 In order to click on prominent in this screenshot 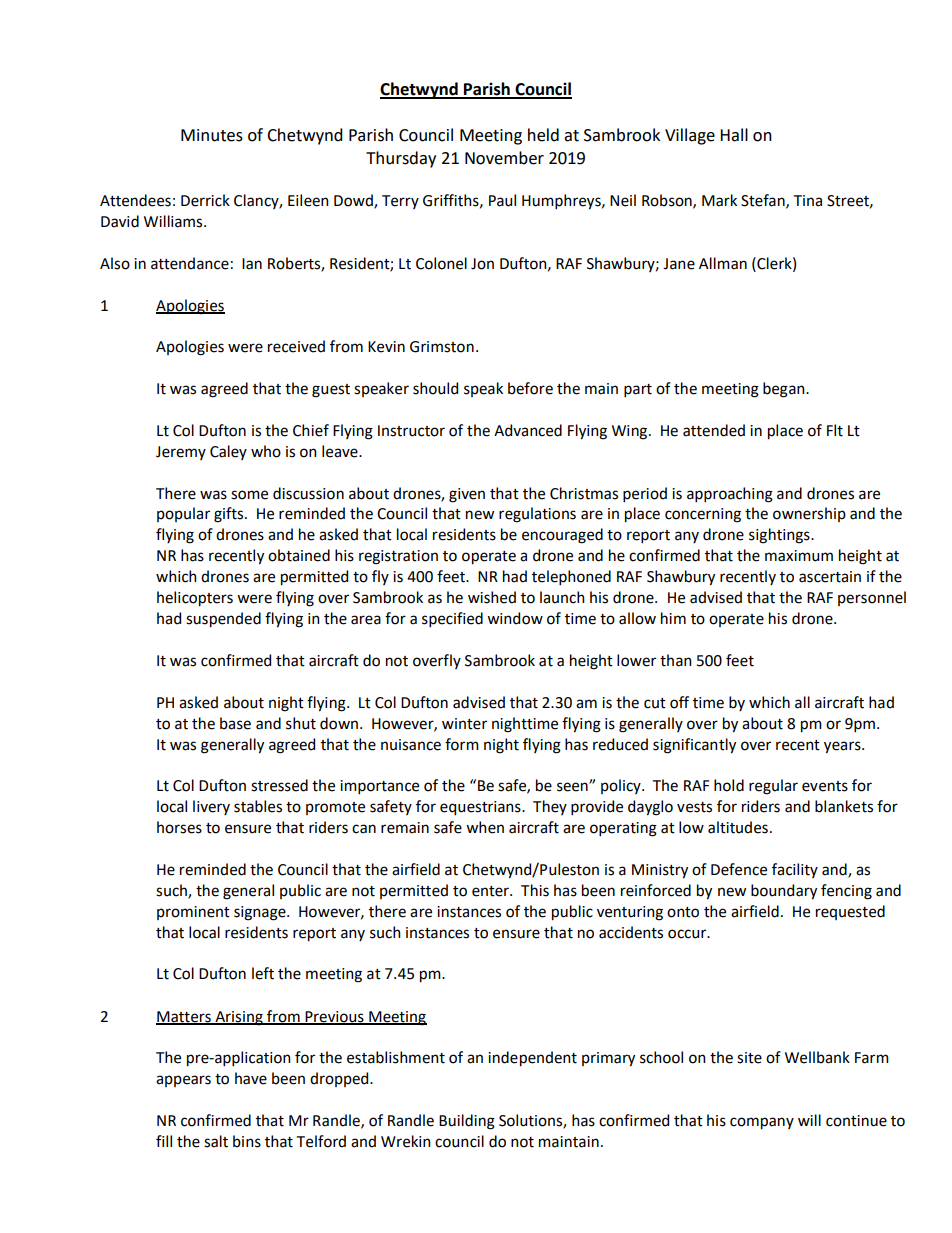, I will do `click(193, 913)`.
